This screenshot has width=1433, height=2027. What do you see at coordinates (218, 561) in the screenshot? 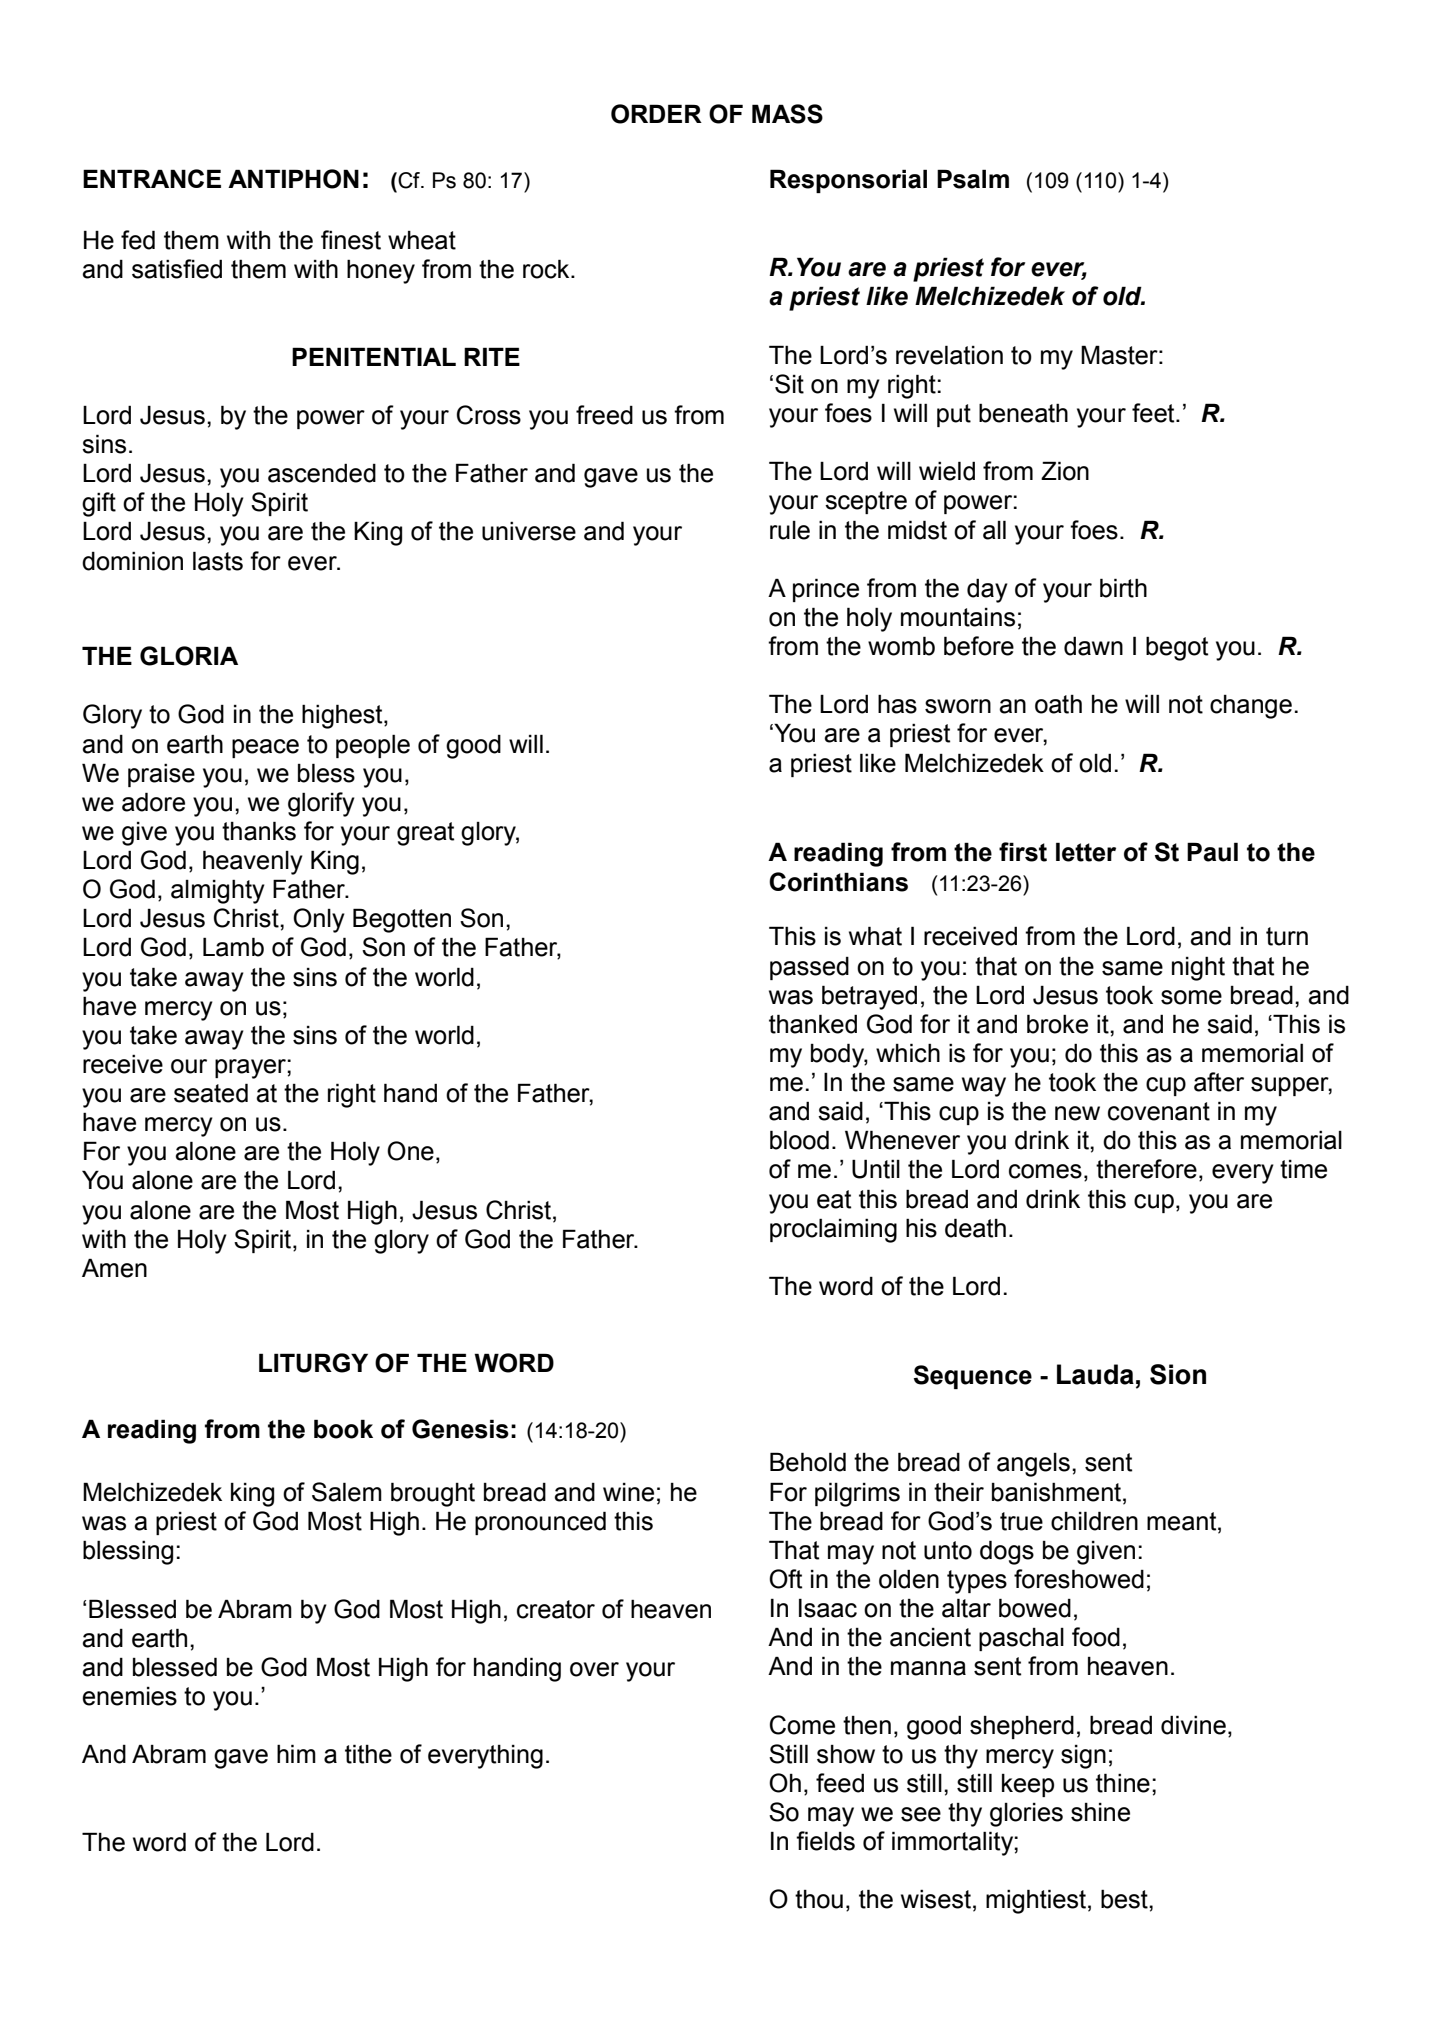
I see `lasts` at bounding box center [218, 561].
